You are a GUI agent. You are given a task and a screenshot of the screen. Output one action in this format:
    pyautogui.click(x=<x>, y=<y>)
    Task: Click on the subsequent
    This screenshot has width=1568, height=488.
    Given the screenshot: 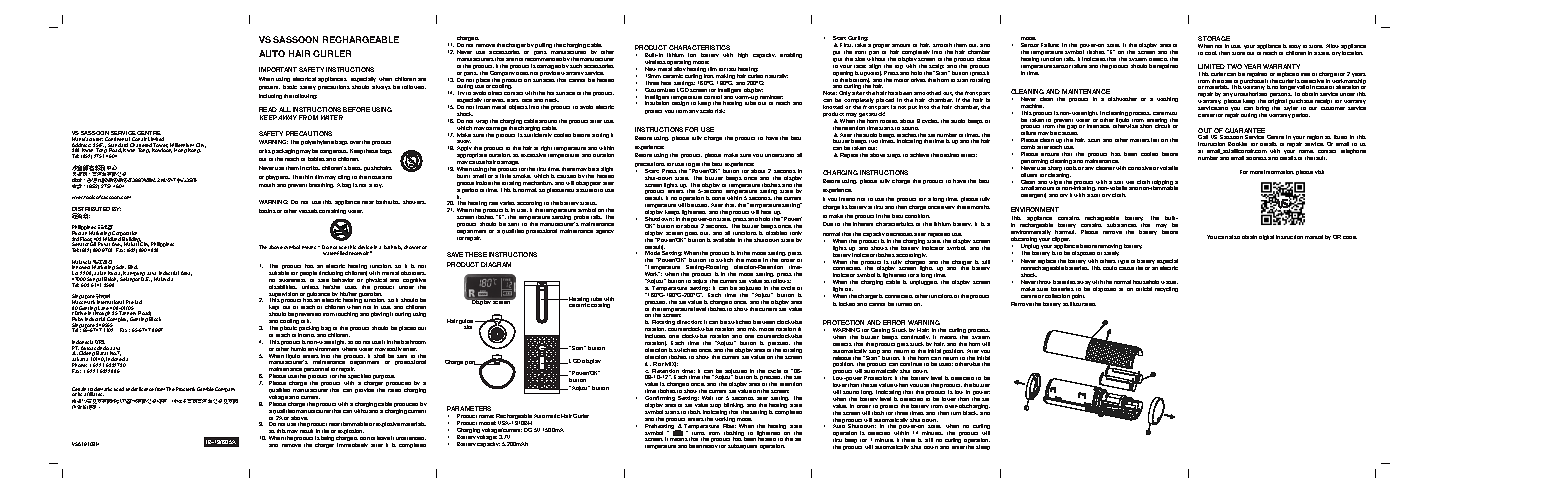 What is the action you would take?
    pyautogui.click(x=742, y=446)
